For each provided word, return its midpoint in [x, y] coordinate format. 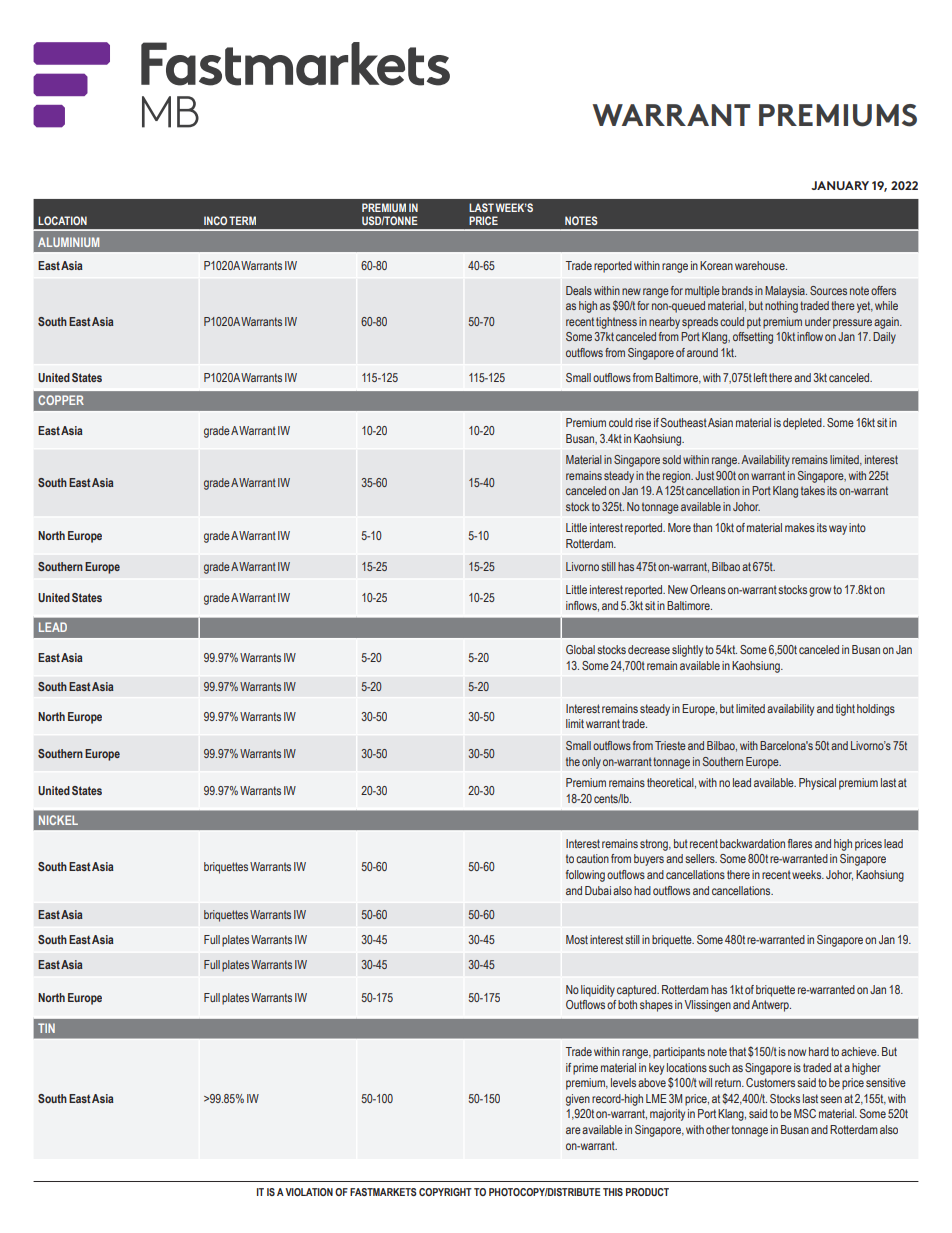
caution [592, 858]
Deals [579, 290]
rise [643, 422]
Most [577, 939]
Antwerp [771, 1006]
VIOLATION [309, 1192]
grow [820, 592]
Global [580, 649]
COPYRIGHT [445, 1192]
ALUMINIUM [68, 242]
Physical [817, 784]
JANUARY [840, 185]
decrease [649, 649]
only [591, 763]
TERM [242, 220]
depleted [803, 424]
